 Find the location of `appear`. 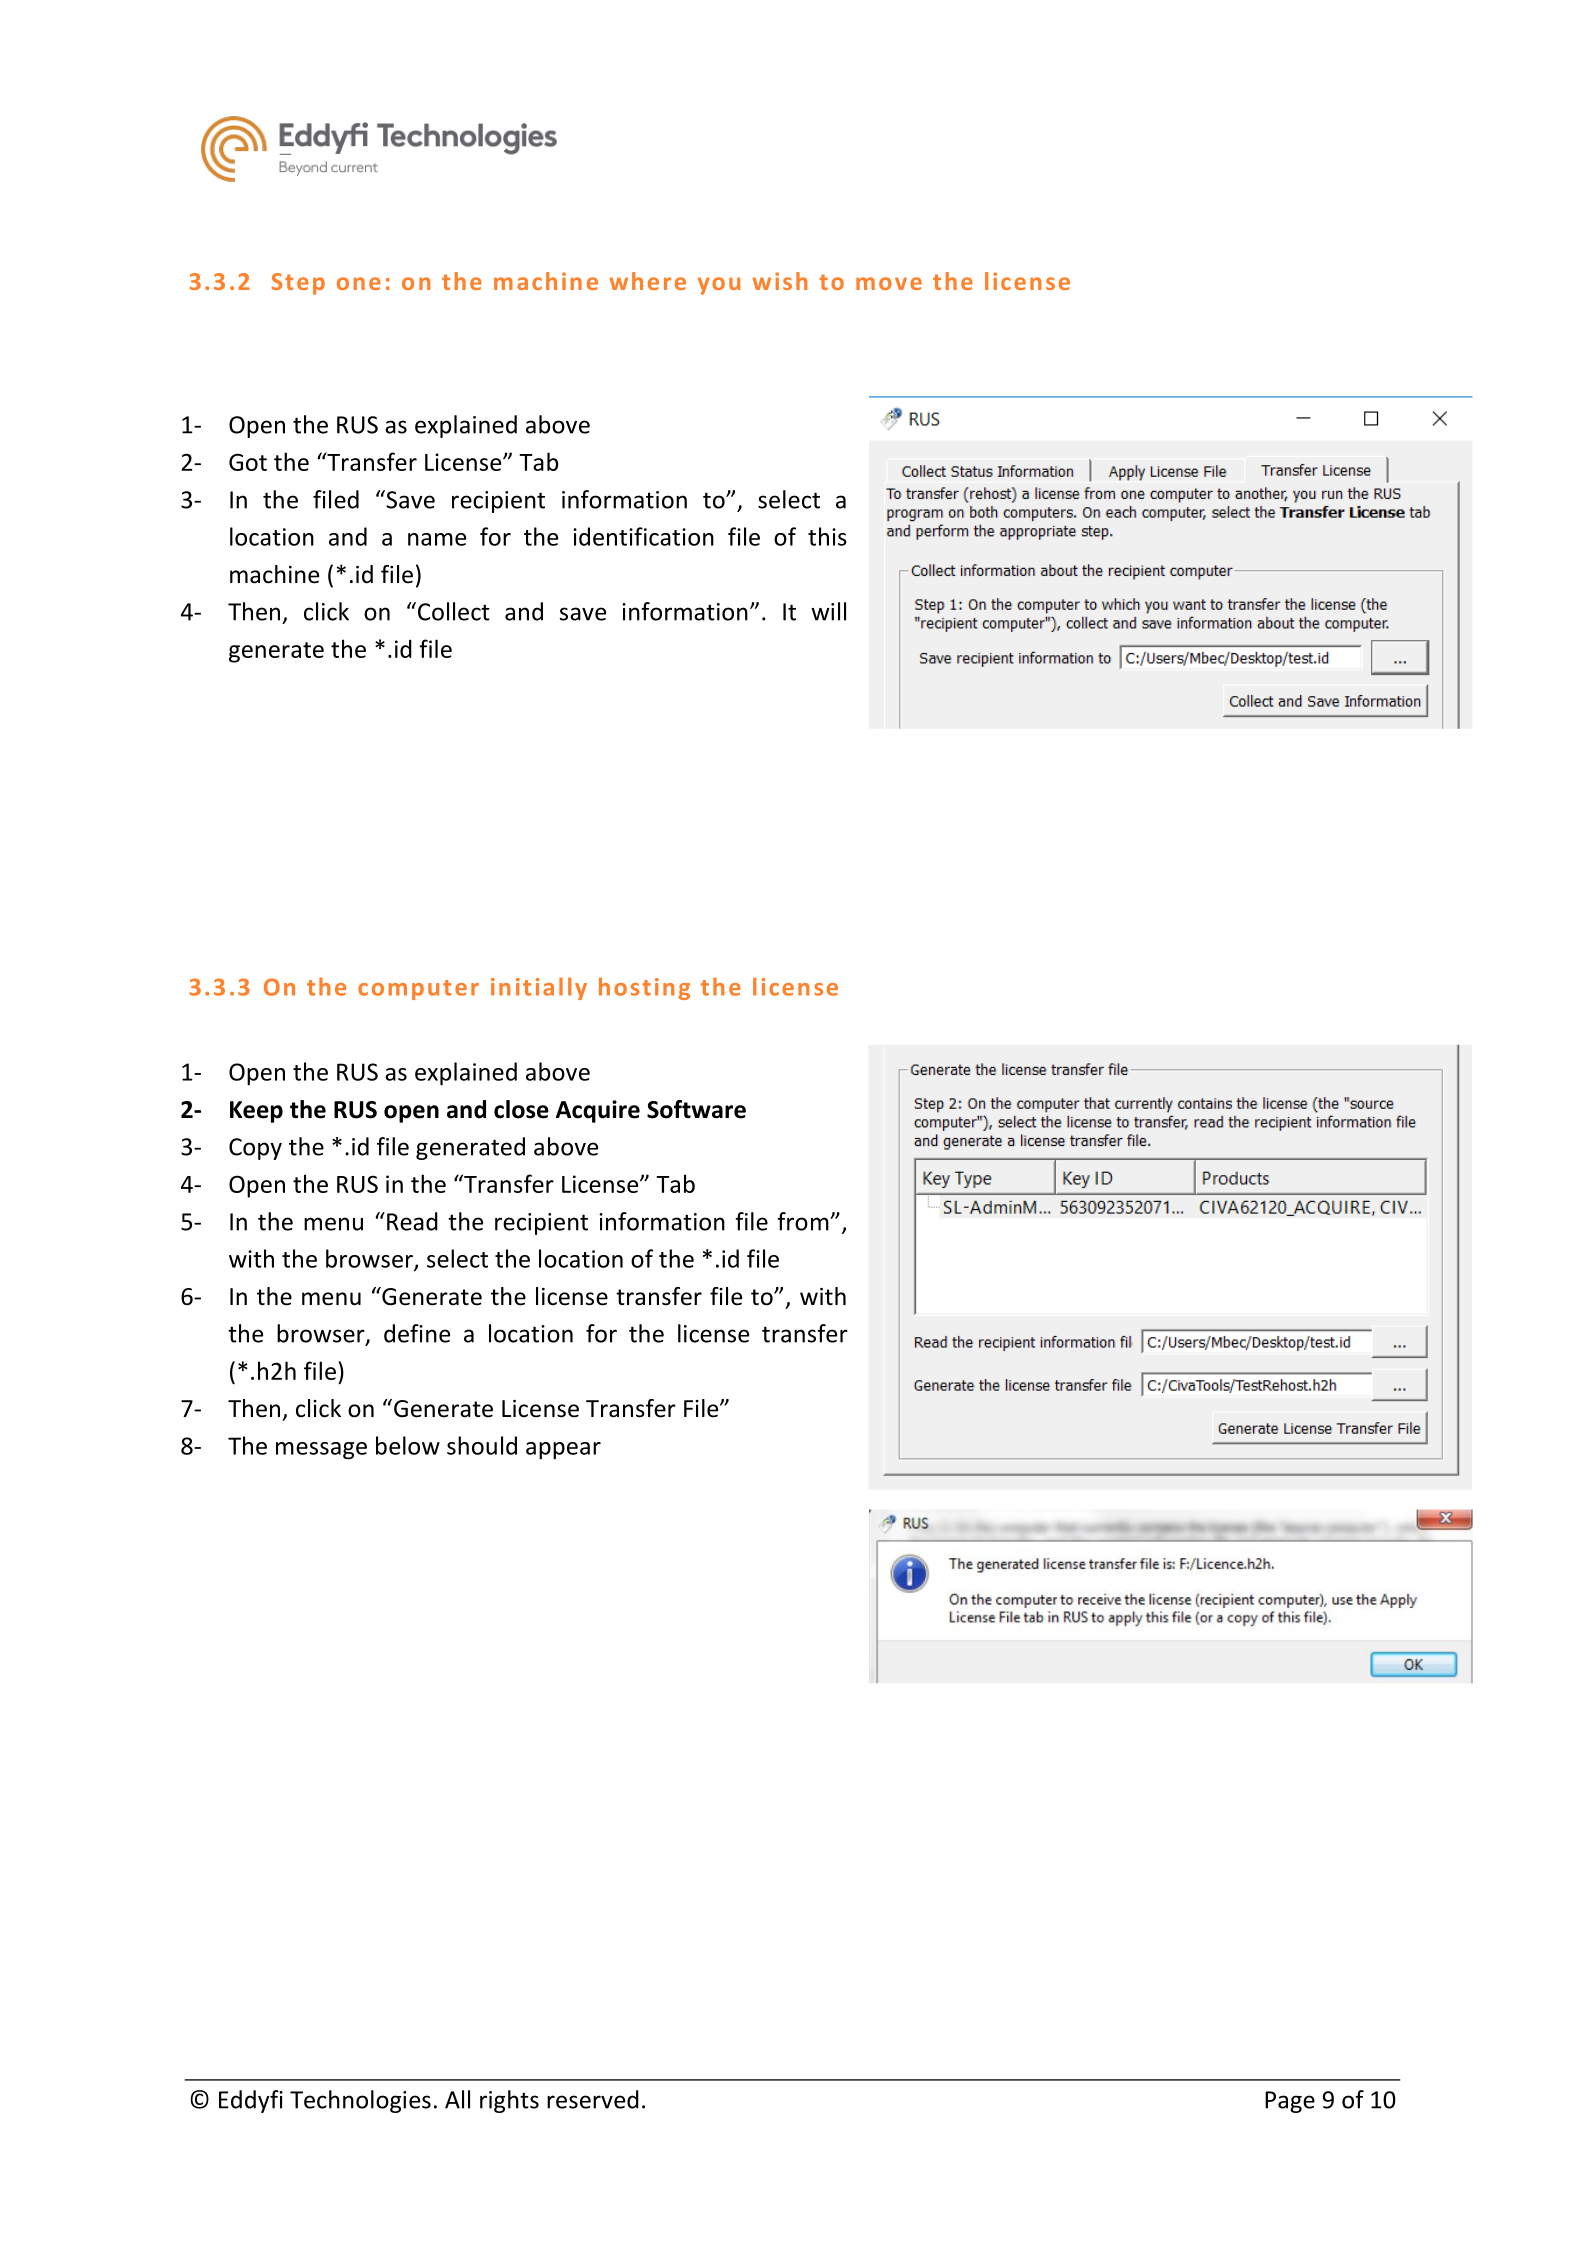

appear is located at coordinates (563, 1451).
